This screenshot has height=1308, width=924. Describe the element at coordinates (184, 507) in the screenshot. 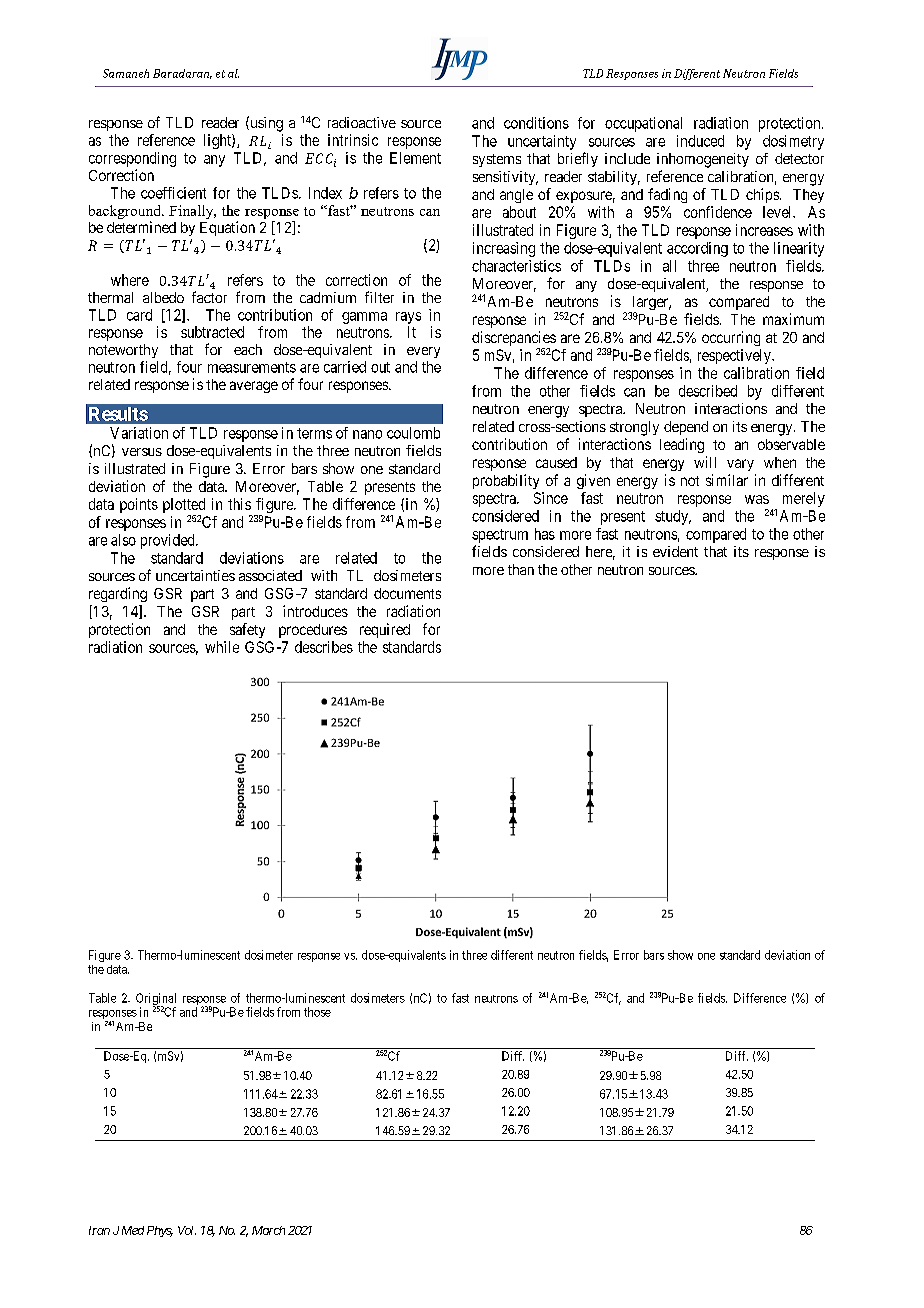

I see `plotted` at that location.
